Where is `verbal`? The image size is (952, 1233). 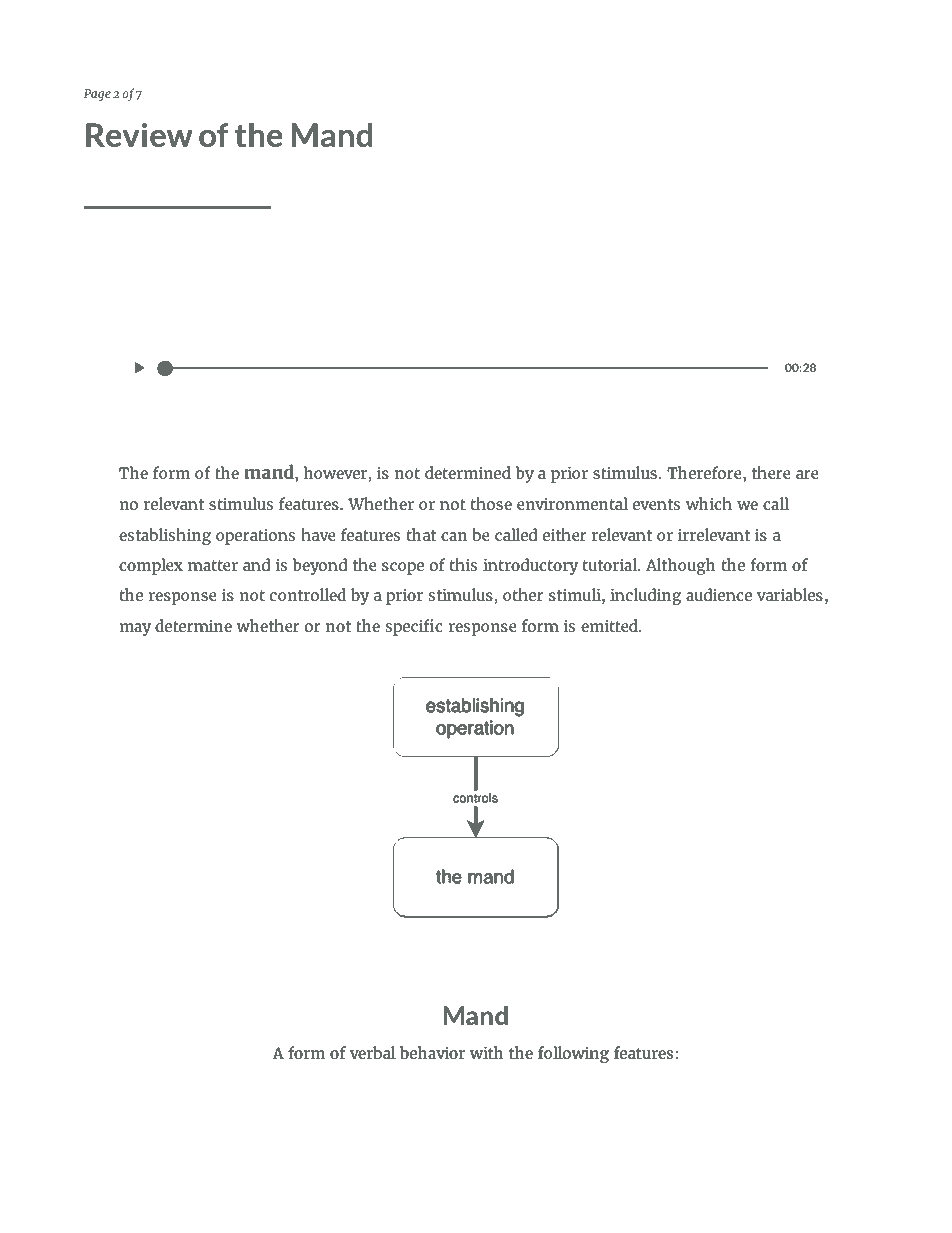
verbal is located at coordinates (373, 1052).
